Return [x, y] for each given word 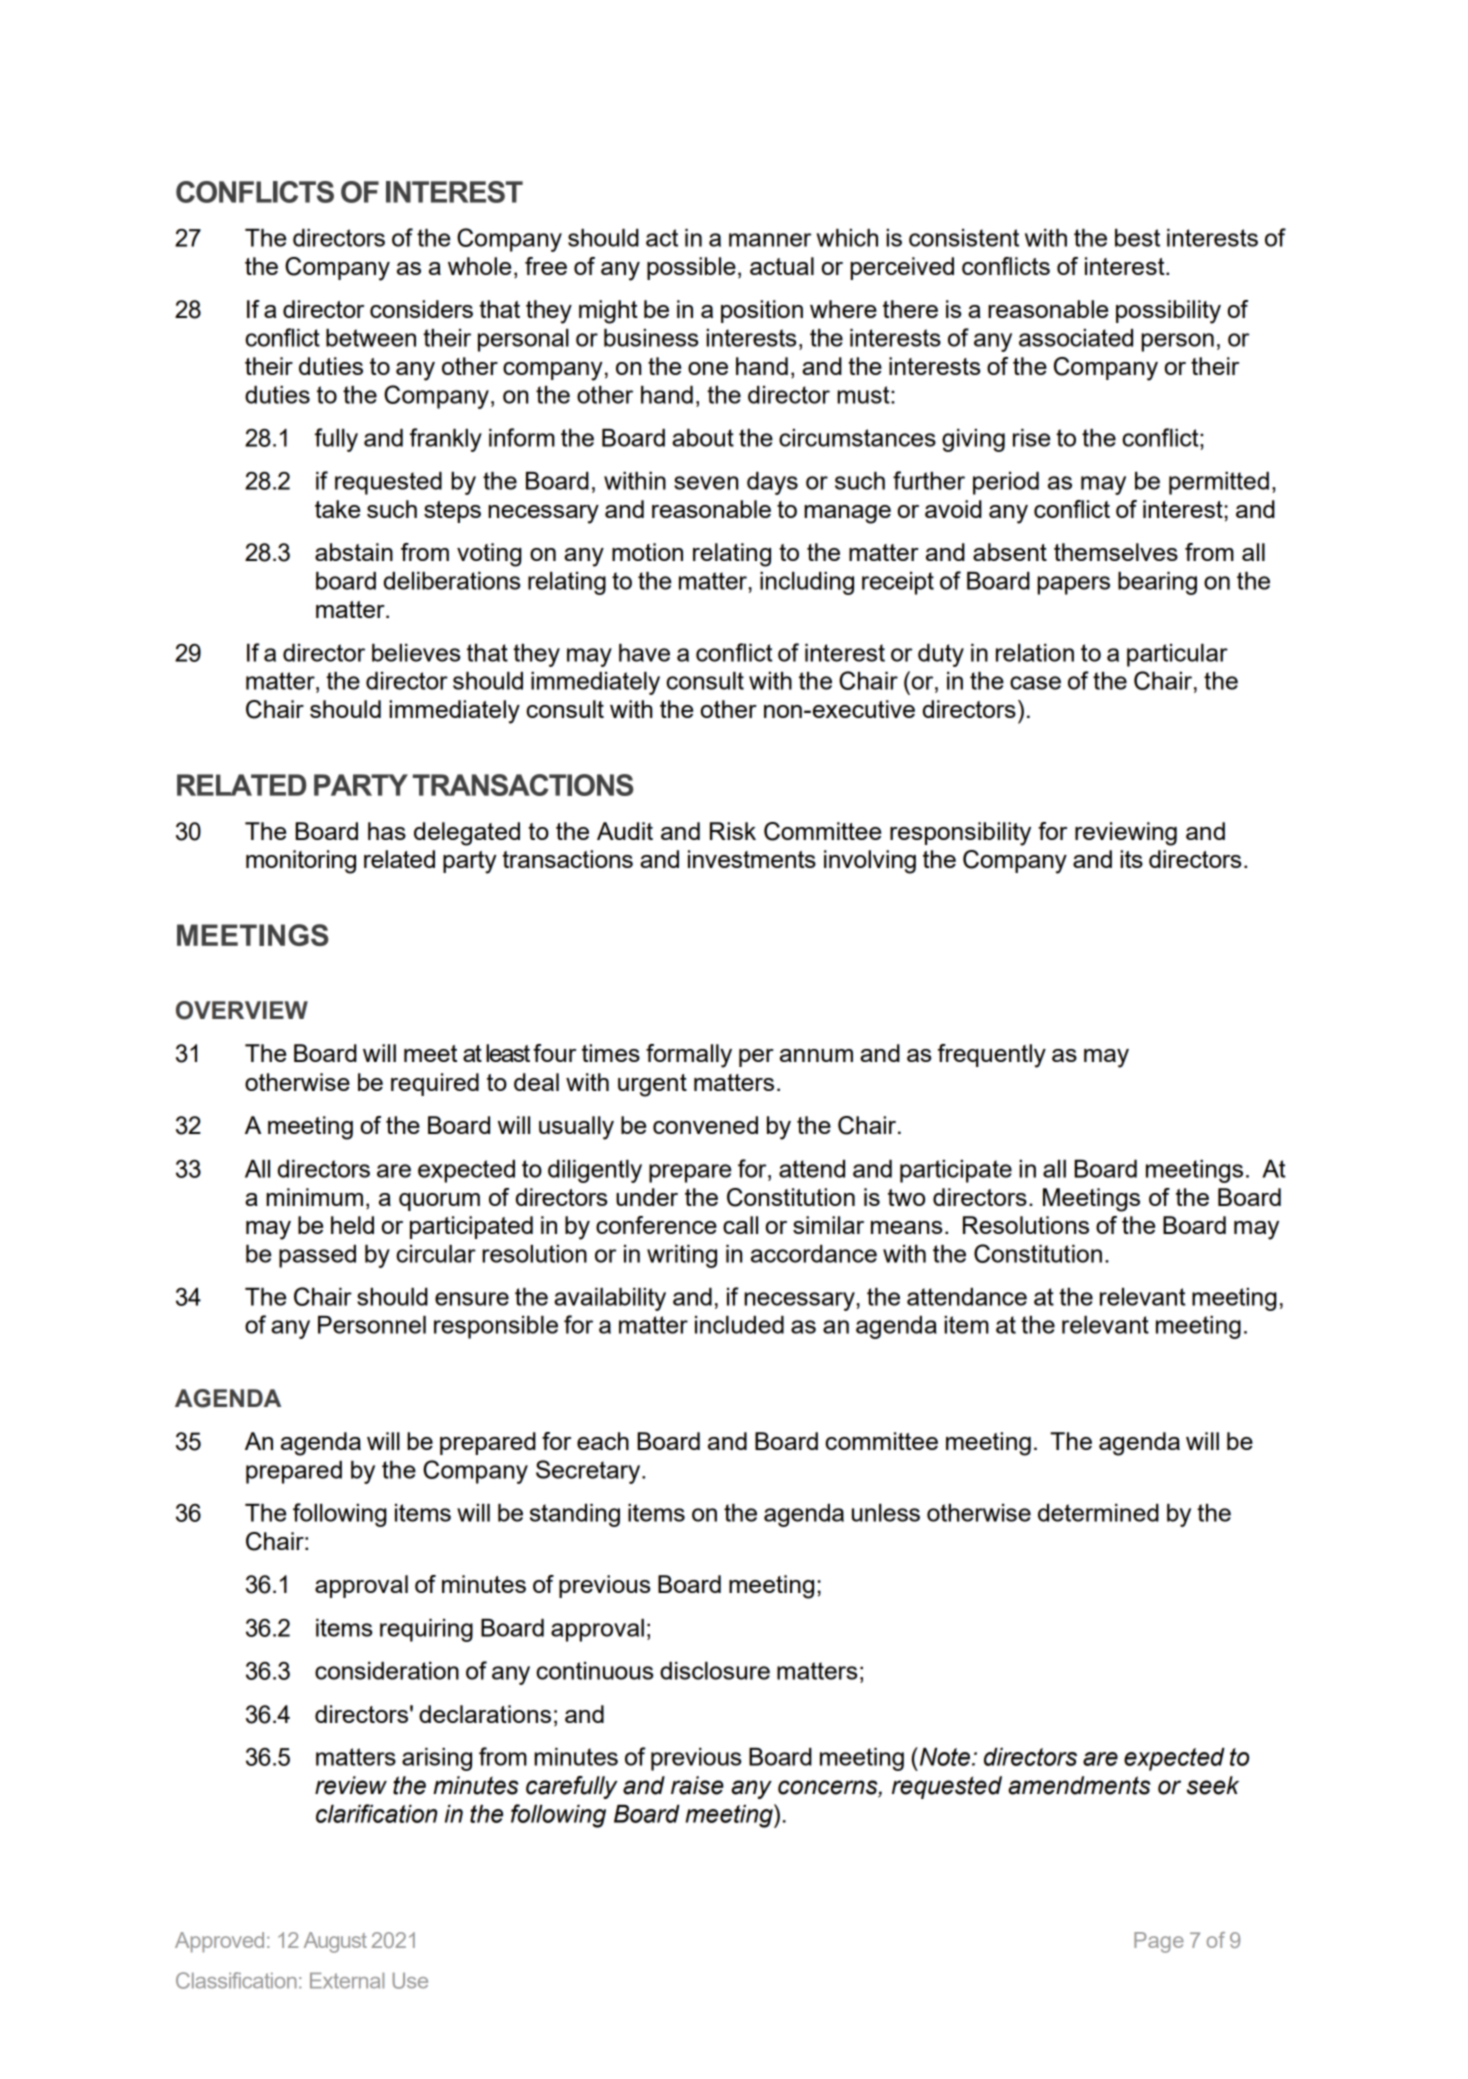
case [1035, 683]
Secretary [589, 1472]
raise [697, 1785]
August [335, 1942]
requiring [426, 1630]
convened [705, 1125]
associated [1076, 338]
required [435, 1084]
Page [1159, 1942]
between [371, 338]
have [644, 653]
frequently [992, 1056]
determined [1098, 1513]
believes [416, 653]
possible [691, 268]
